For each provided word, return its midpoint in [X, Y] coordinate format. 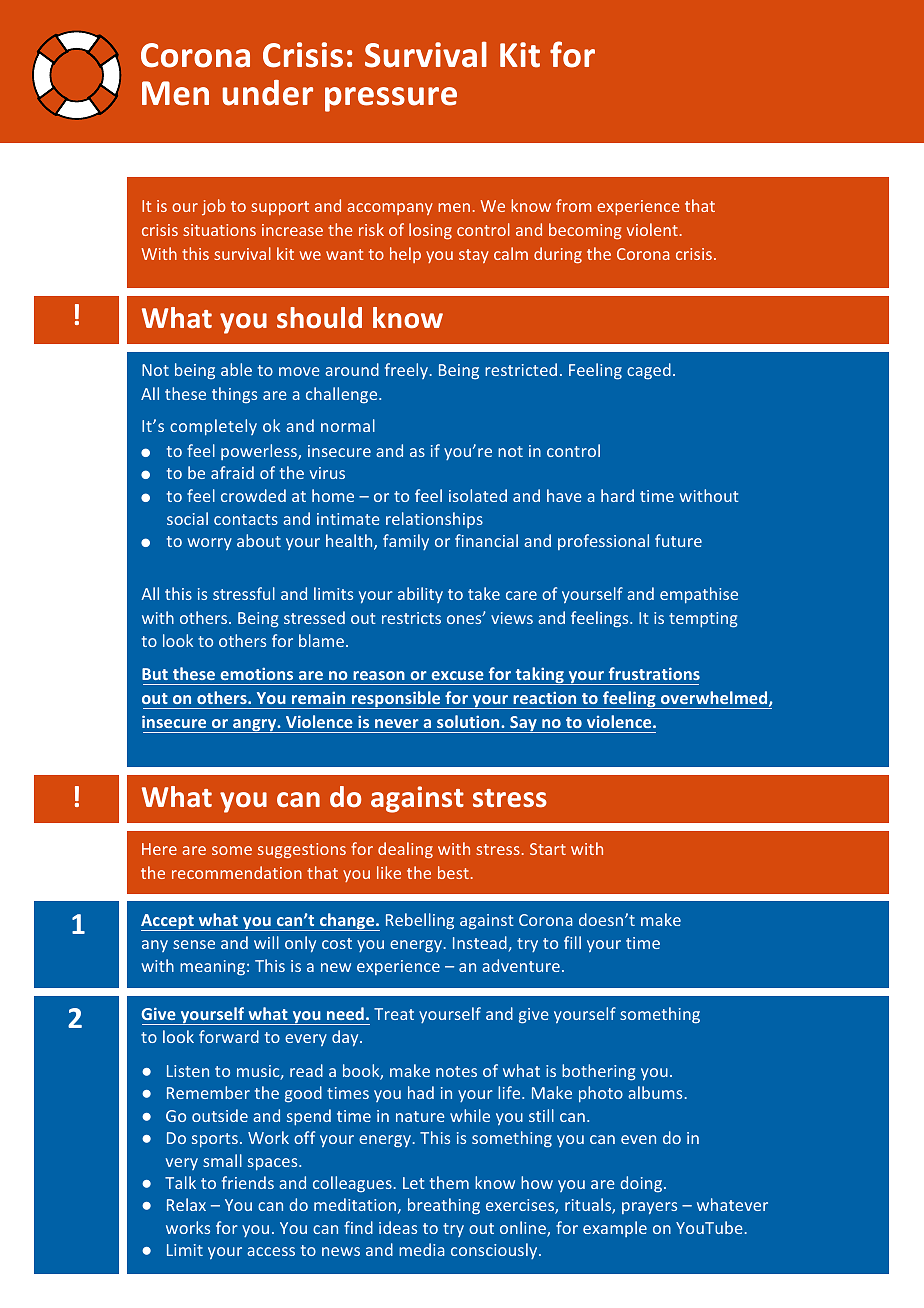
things [234, 395]
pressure [391, 99]
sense [194, 944]
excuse [457, 675]
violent [652, 229]
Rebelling [420, 921]
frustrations [654, 673]
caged [649, 371]
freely [406, 371]
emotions [256, 673]
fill [572, 942]
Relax [186, 1204]
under [268, 93]
